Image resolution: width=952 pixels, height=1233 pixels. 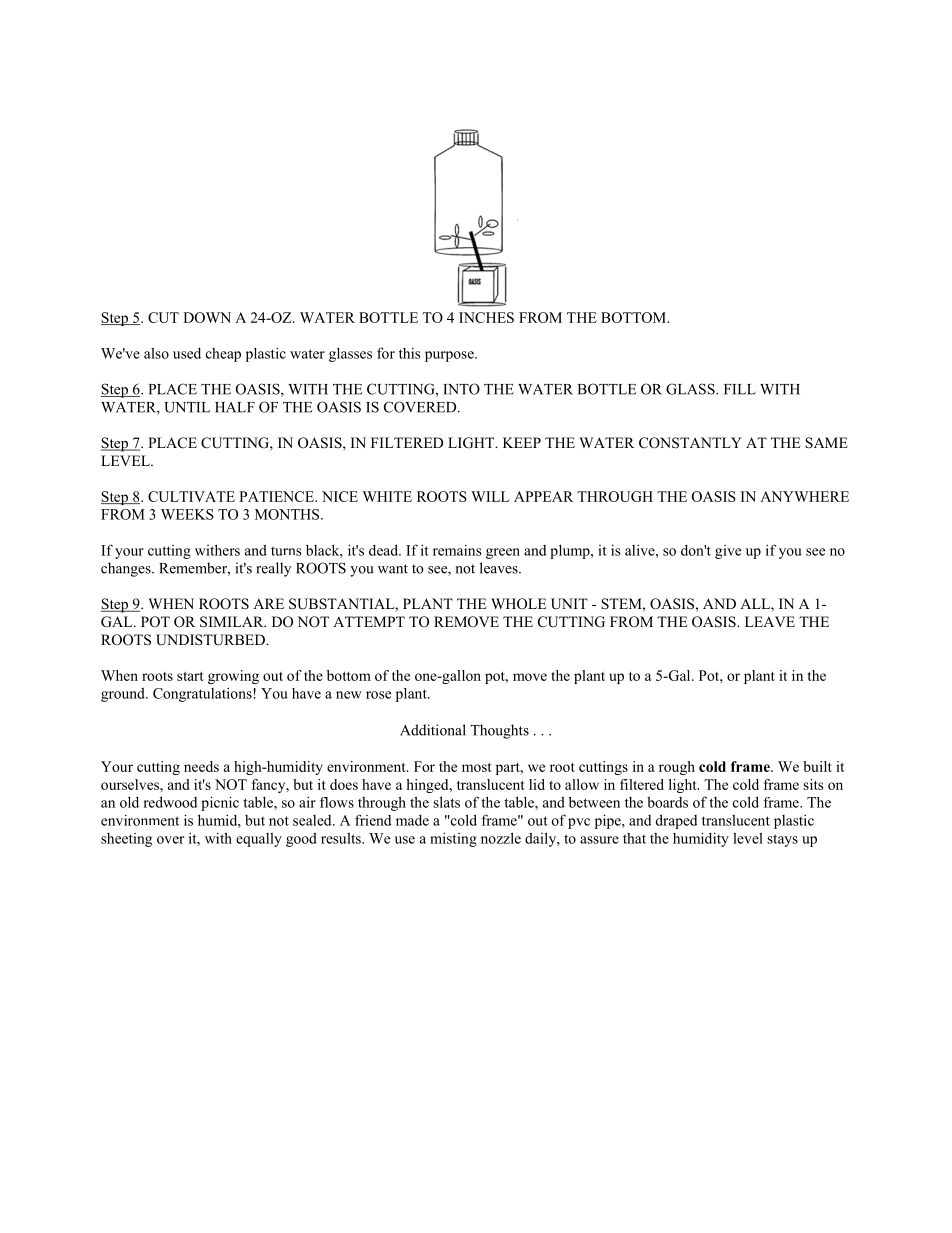 What do you see at coordinates (740, 389) in the screenshot?
I see `FILL` at bounding box center [740, 389].
